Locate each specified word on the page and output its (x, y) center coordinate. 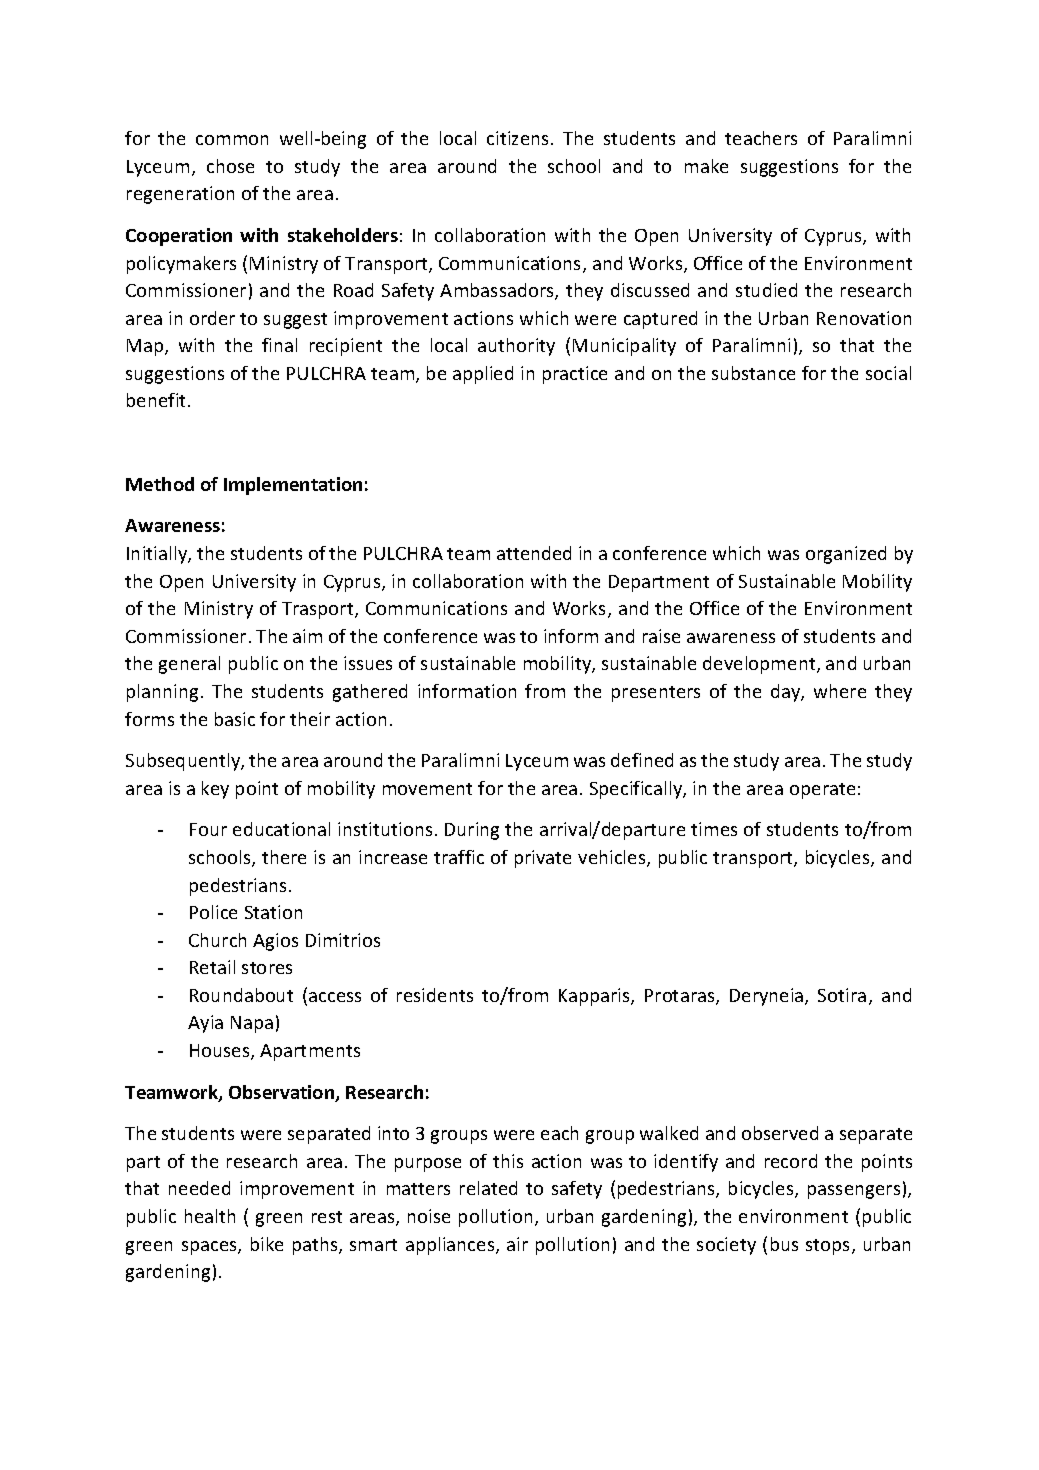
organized (846, 555)
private (543, 859)
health (210, 1216)
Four (208, 829)
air (517, 1244)
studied (766, 290)
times (714, 829)
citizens (517, 138)
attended (534, 553)
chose (230, 166)
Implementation (293, 486)
